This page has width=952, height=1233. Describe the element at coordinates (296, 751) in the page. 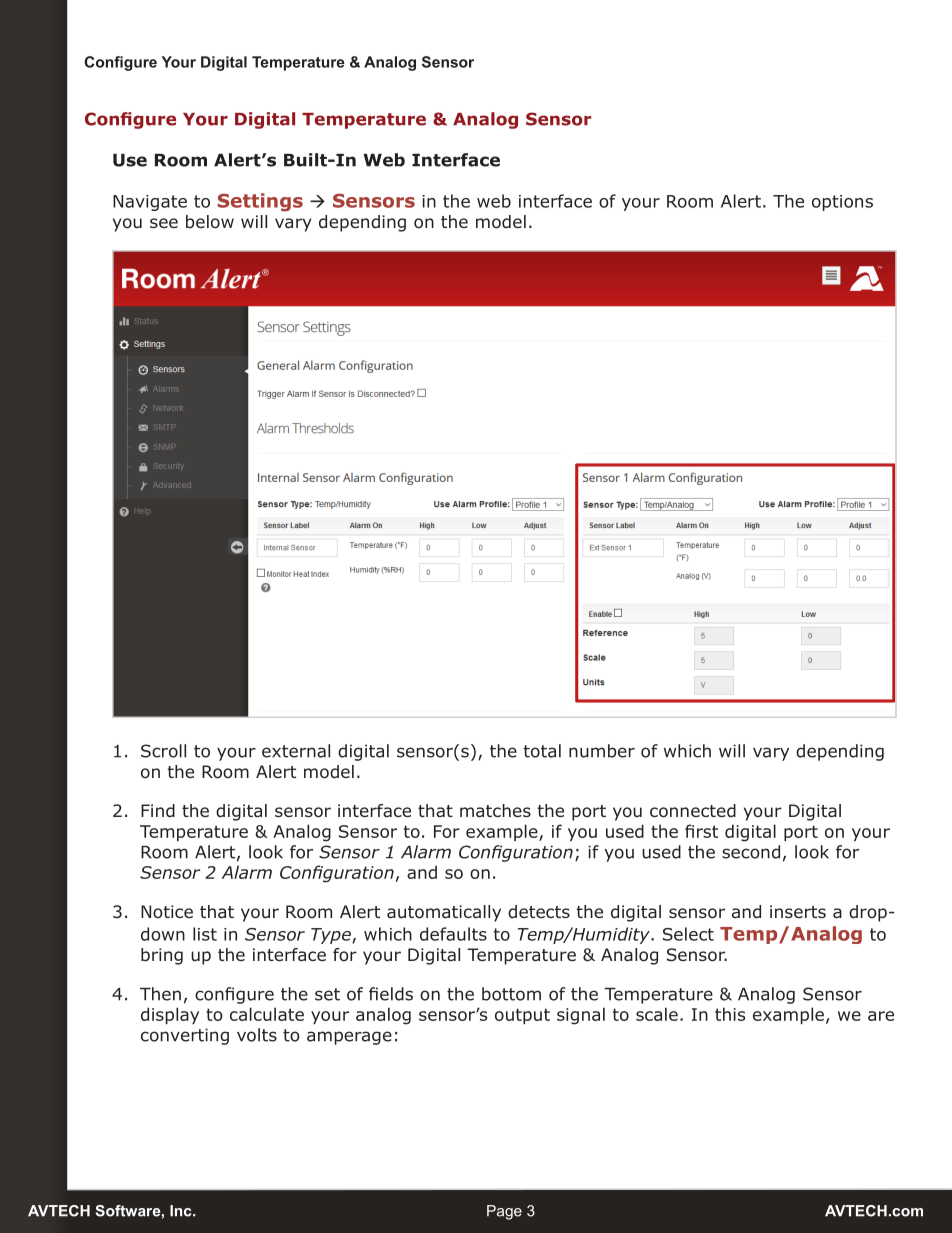

I see `external` at that location.
